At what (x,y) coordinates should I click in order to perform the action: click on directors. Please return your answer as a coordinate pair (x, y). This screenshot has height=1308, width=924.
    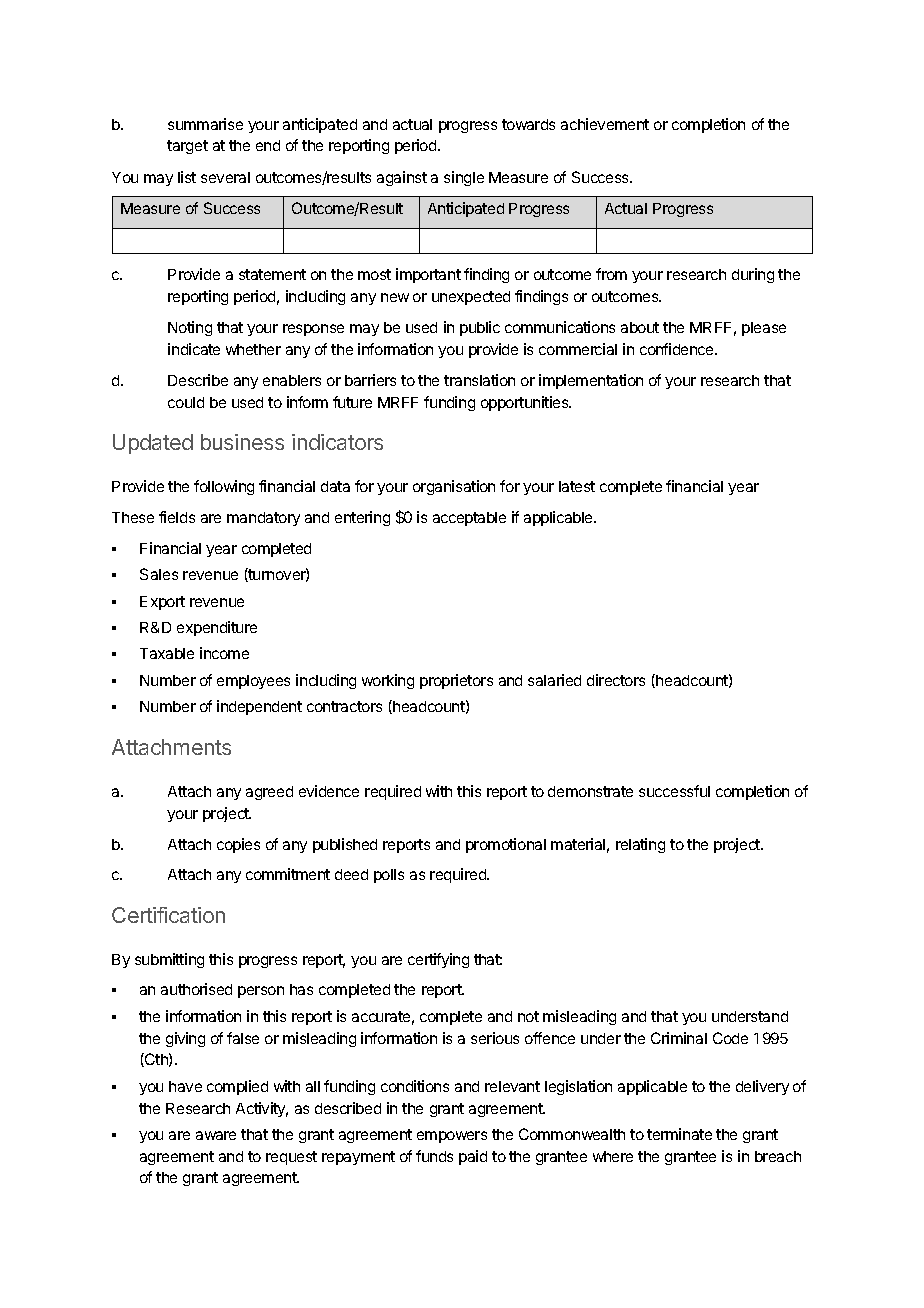
    Looking at the image, I should click on (616, 680).
